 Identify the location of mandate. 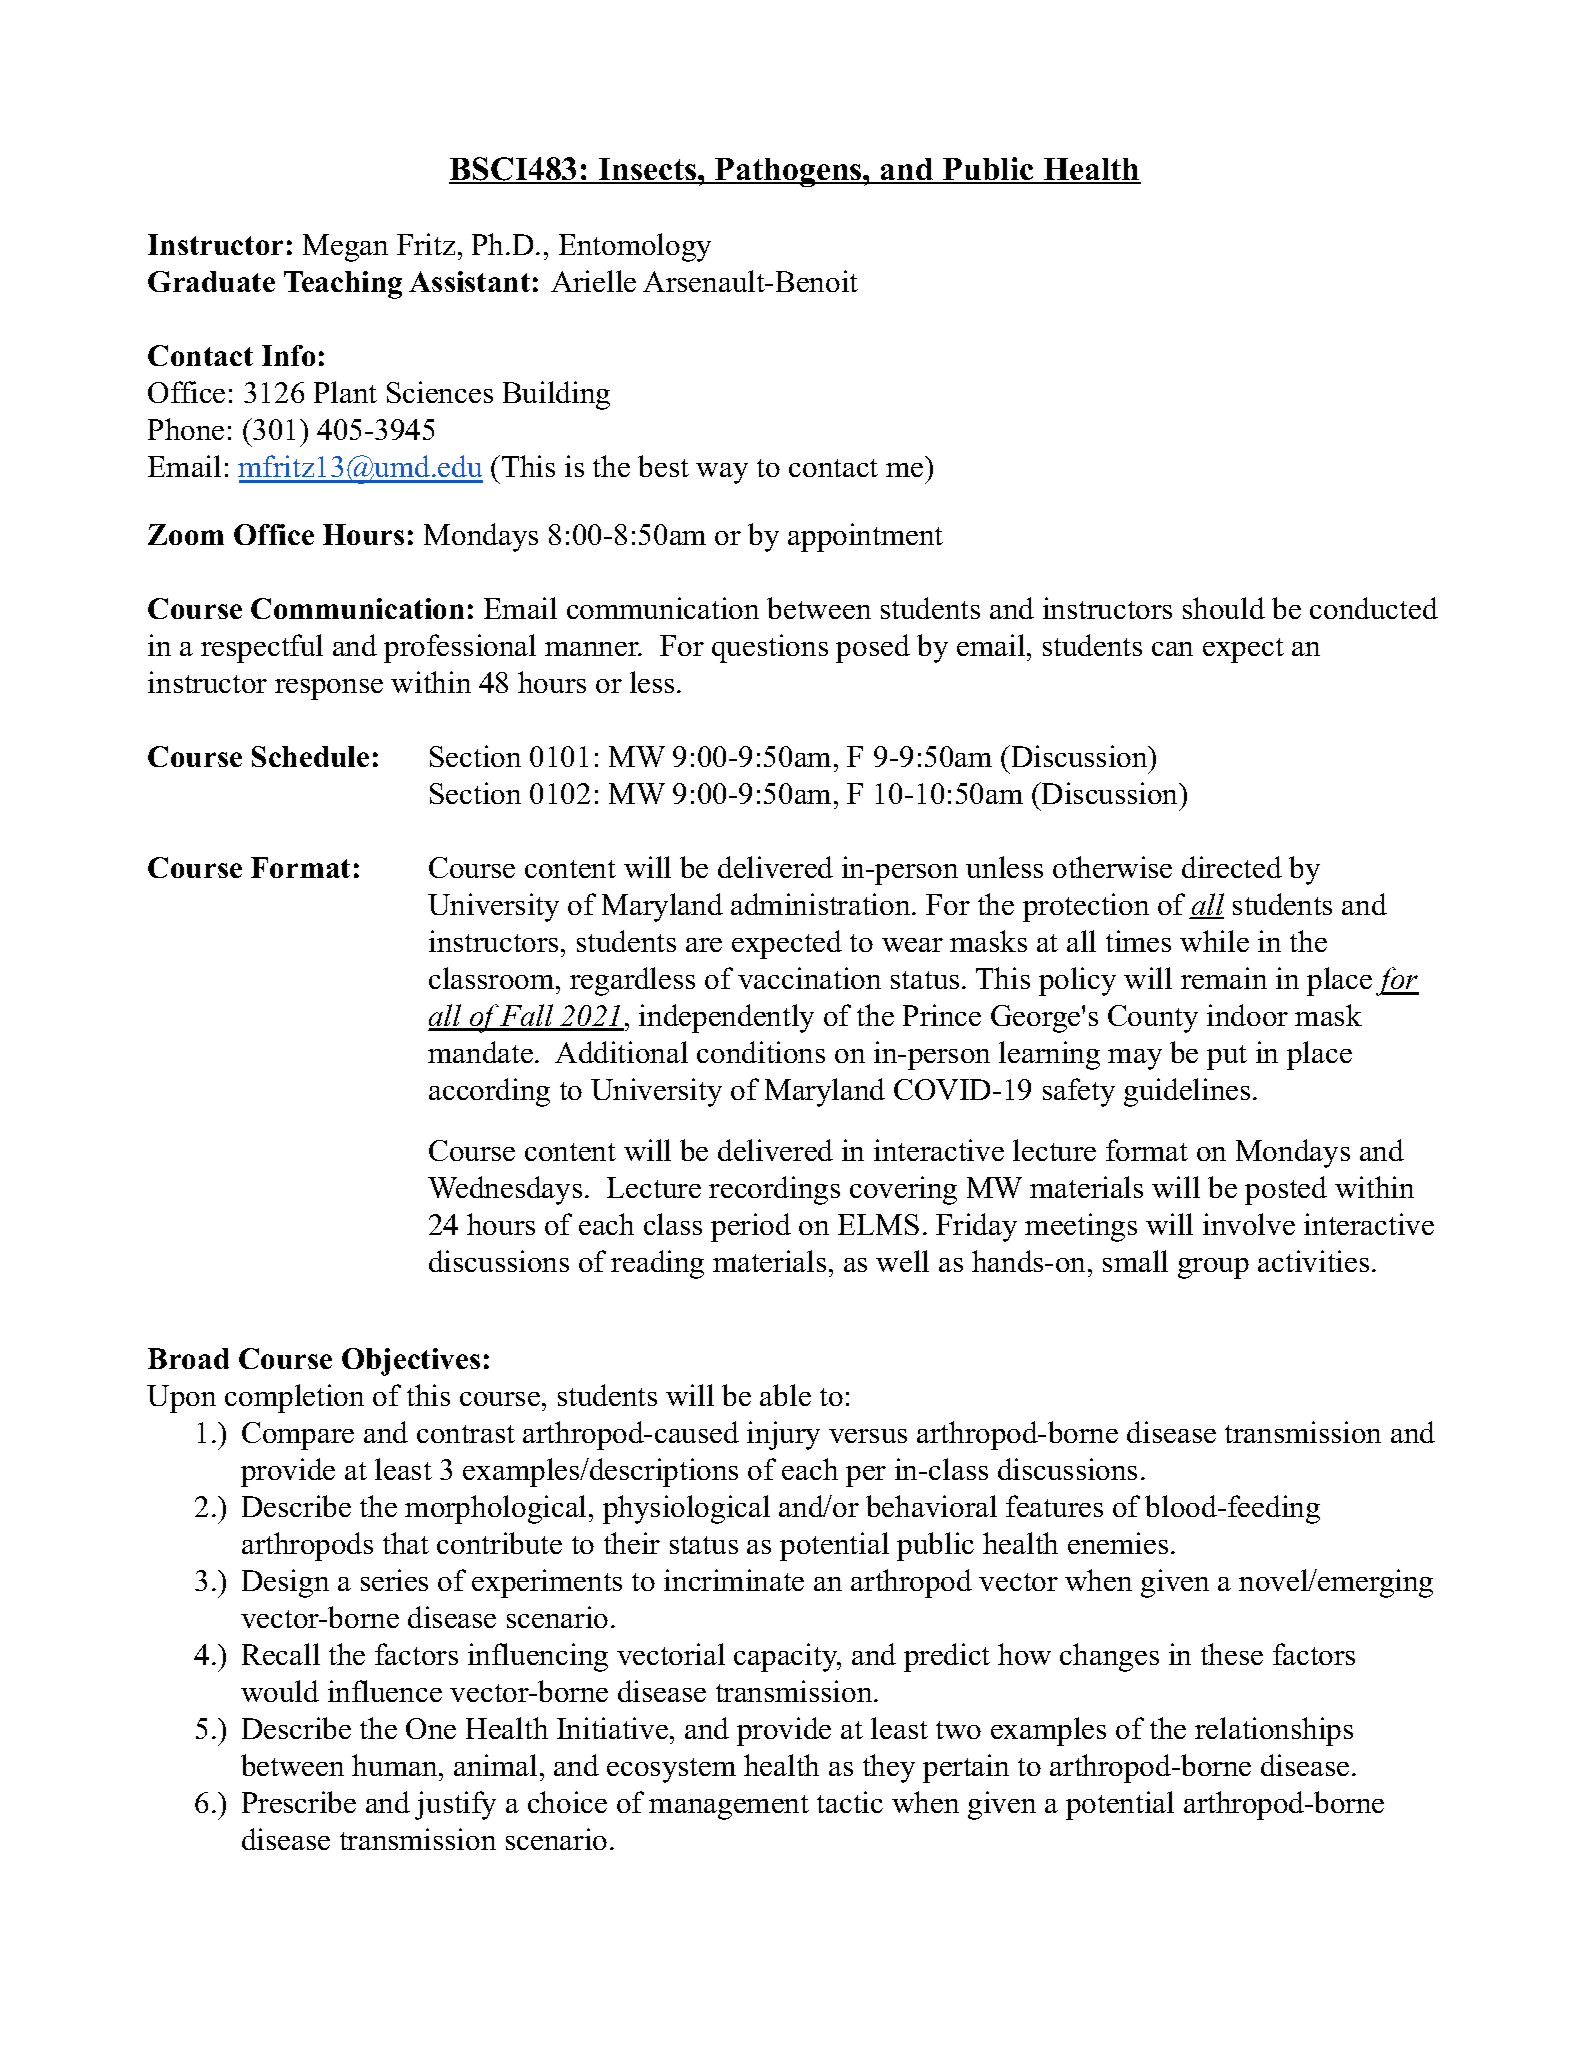
(480, 1052).
